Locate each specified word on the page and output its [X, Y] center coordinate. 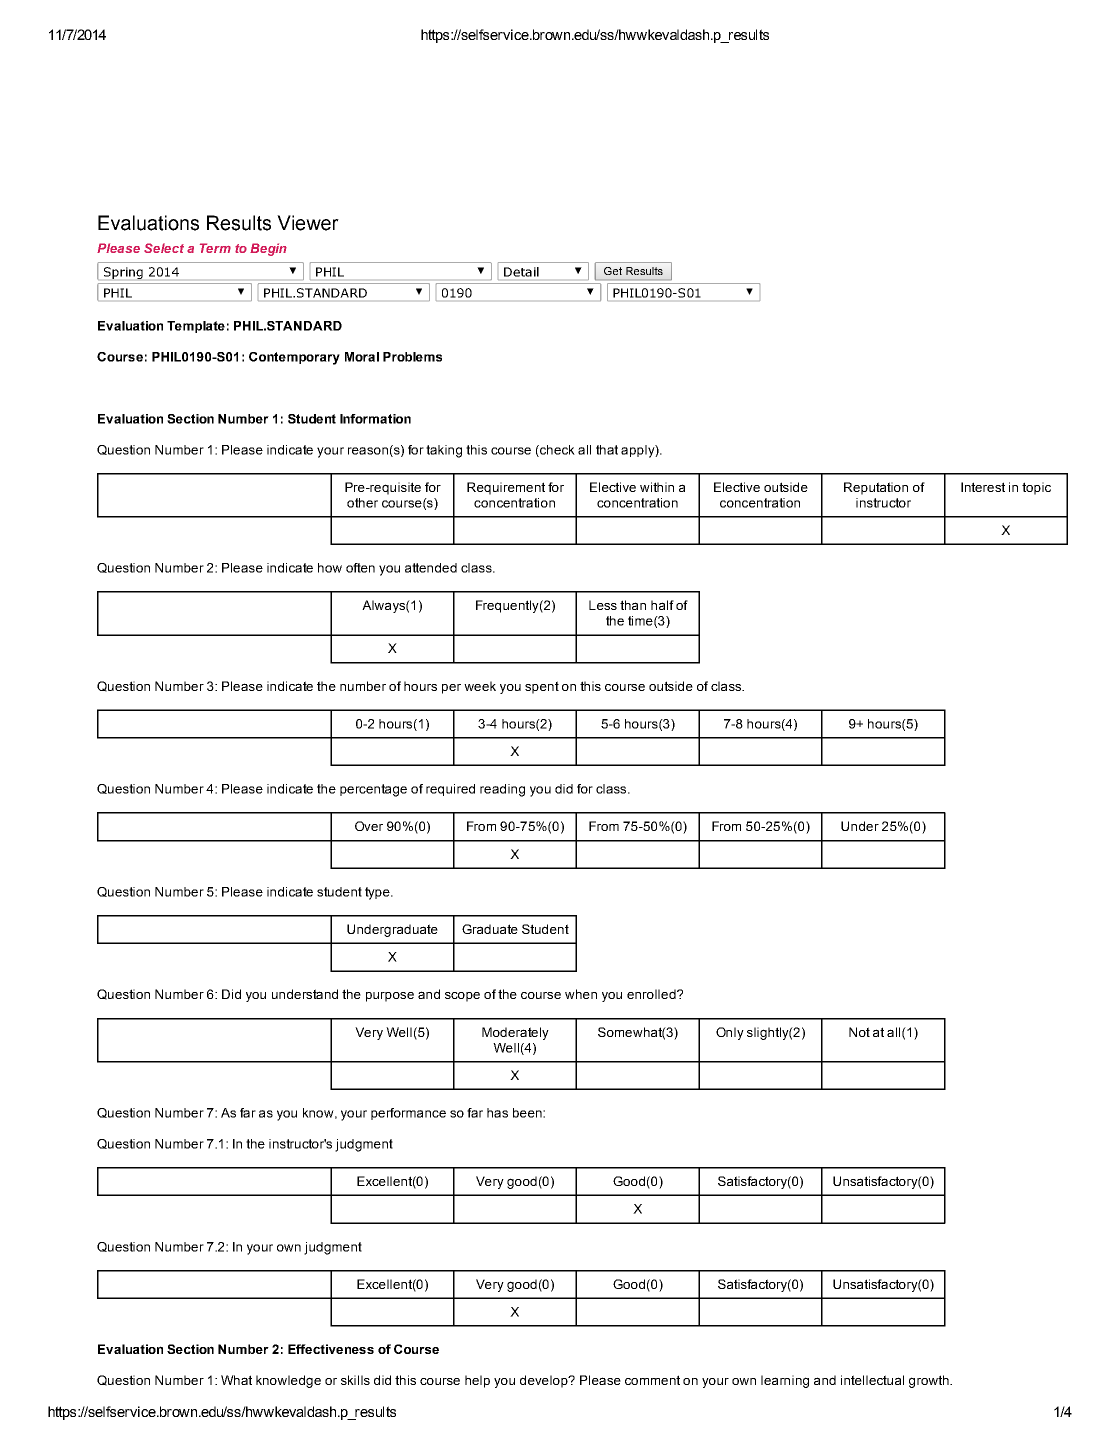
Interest [983, 487]
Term [215, 248]
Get [613, 271]
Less [603, 605]
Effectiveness [331, 1349]
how [330, 568]
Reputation [876, 488]
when [581, 994]
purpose [390, 997]
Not [859, 1032]
